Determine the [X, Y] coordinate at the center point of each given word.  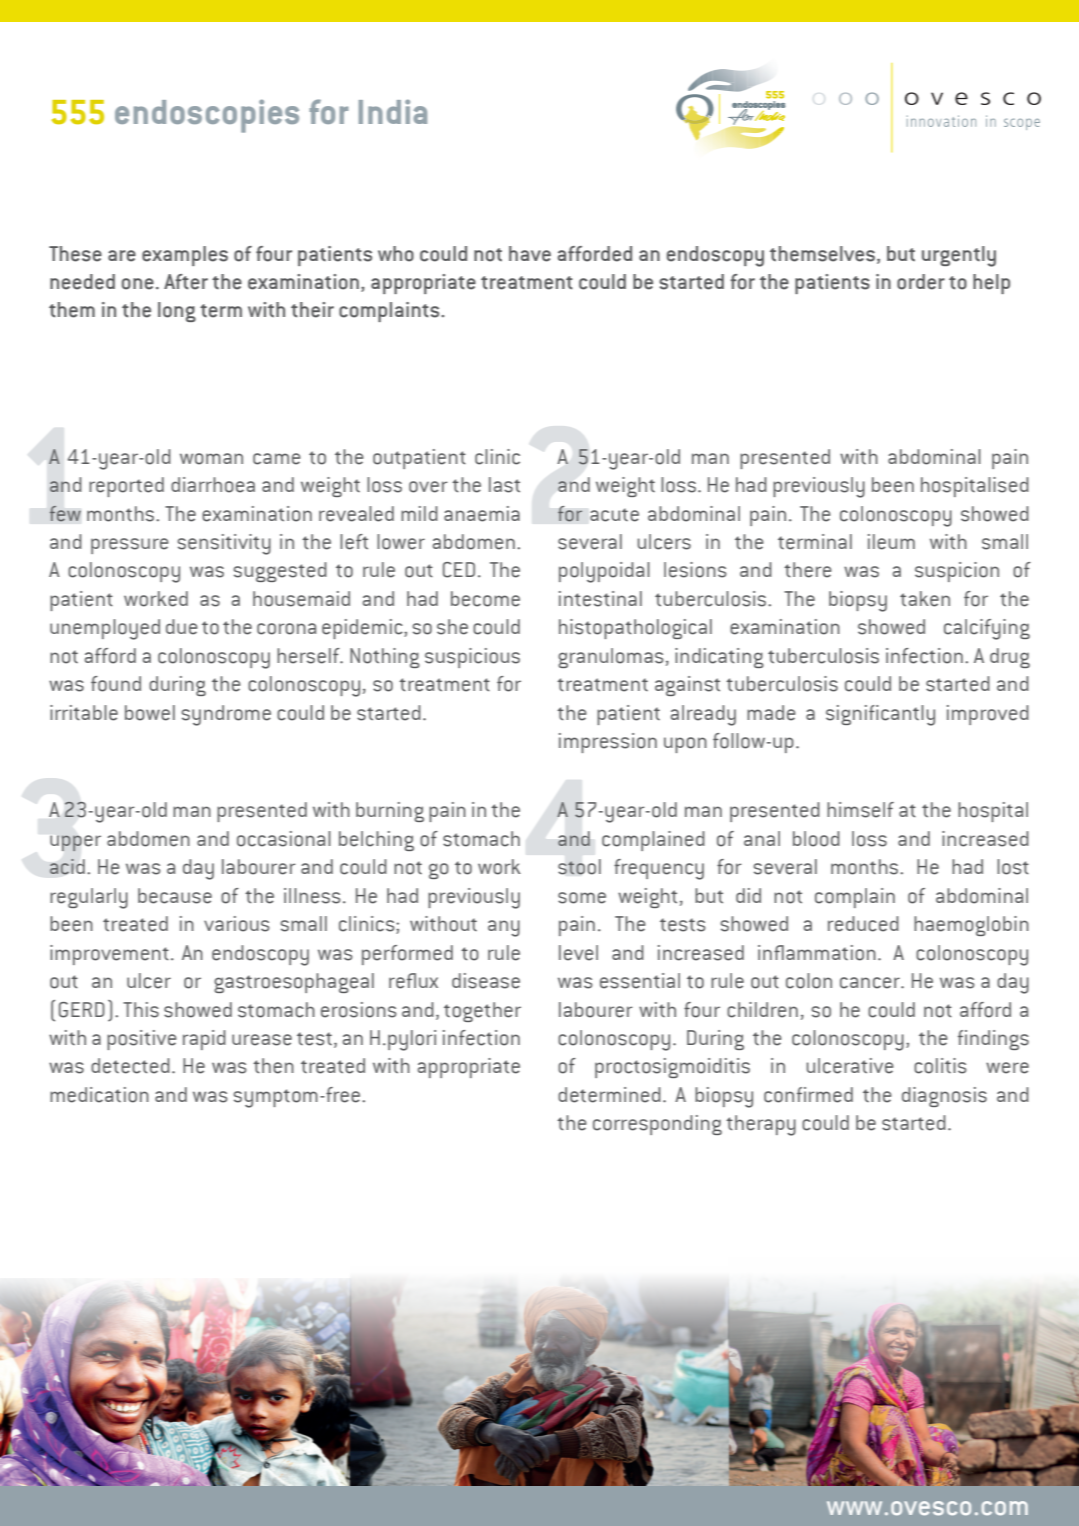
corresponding [657, 1125]
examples [185, 256]
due [182, 627]
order [921, 282]
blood [816, 839]
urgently [959, 256]
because [175, 896]
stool [579, 867]
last [504, 485]
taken [925, 599]
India [393, 111]
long [177, 312]
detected [130, 1066]
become [485, 599]
